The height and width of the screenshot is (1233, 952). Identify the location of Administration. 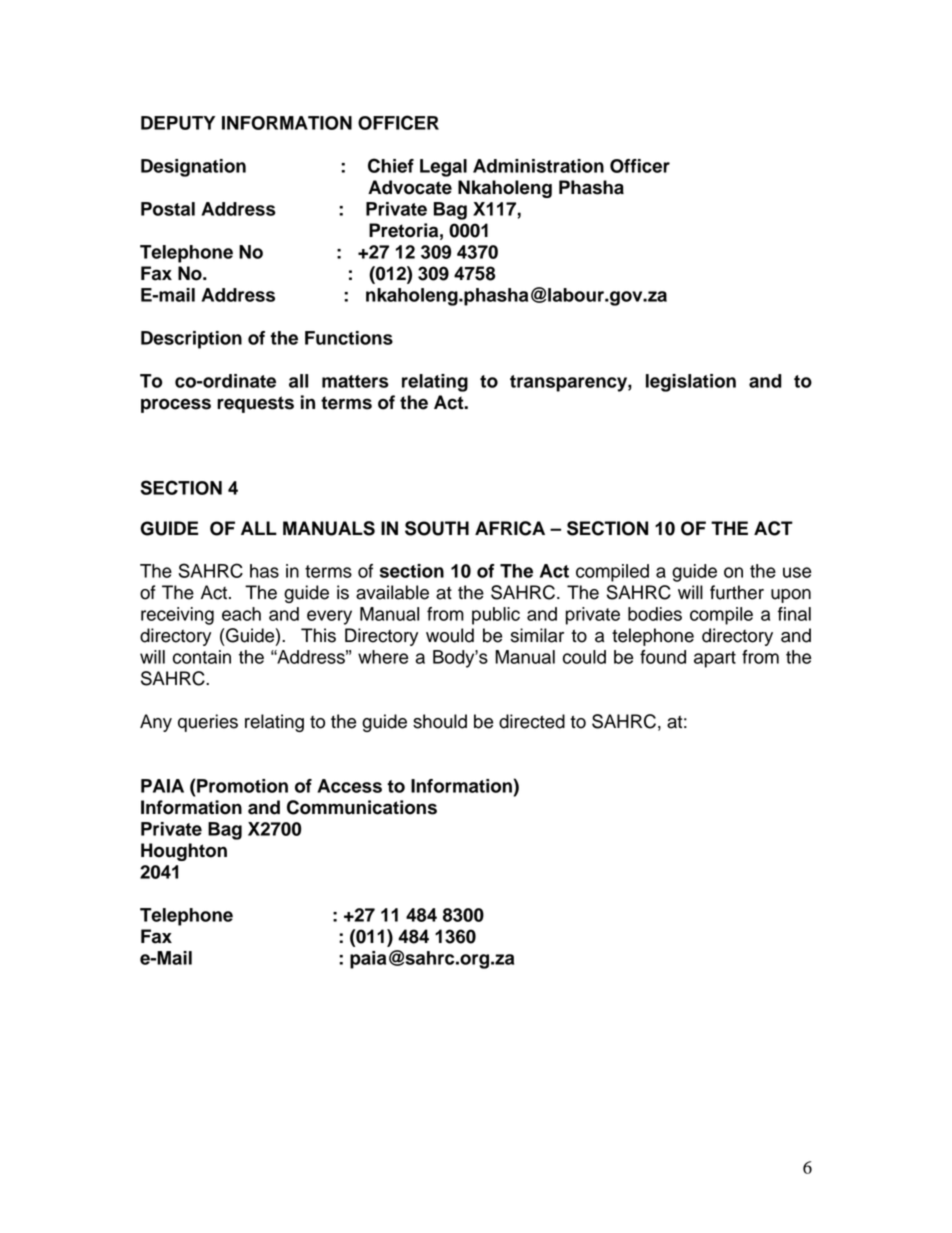
(538, 166).
